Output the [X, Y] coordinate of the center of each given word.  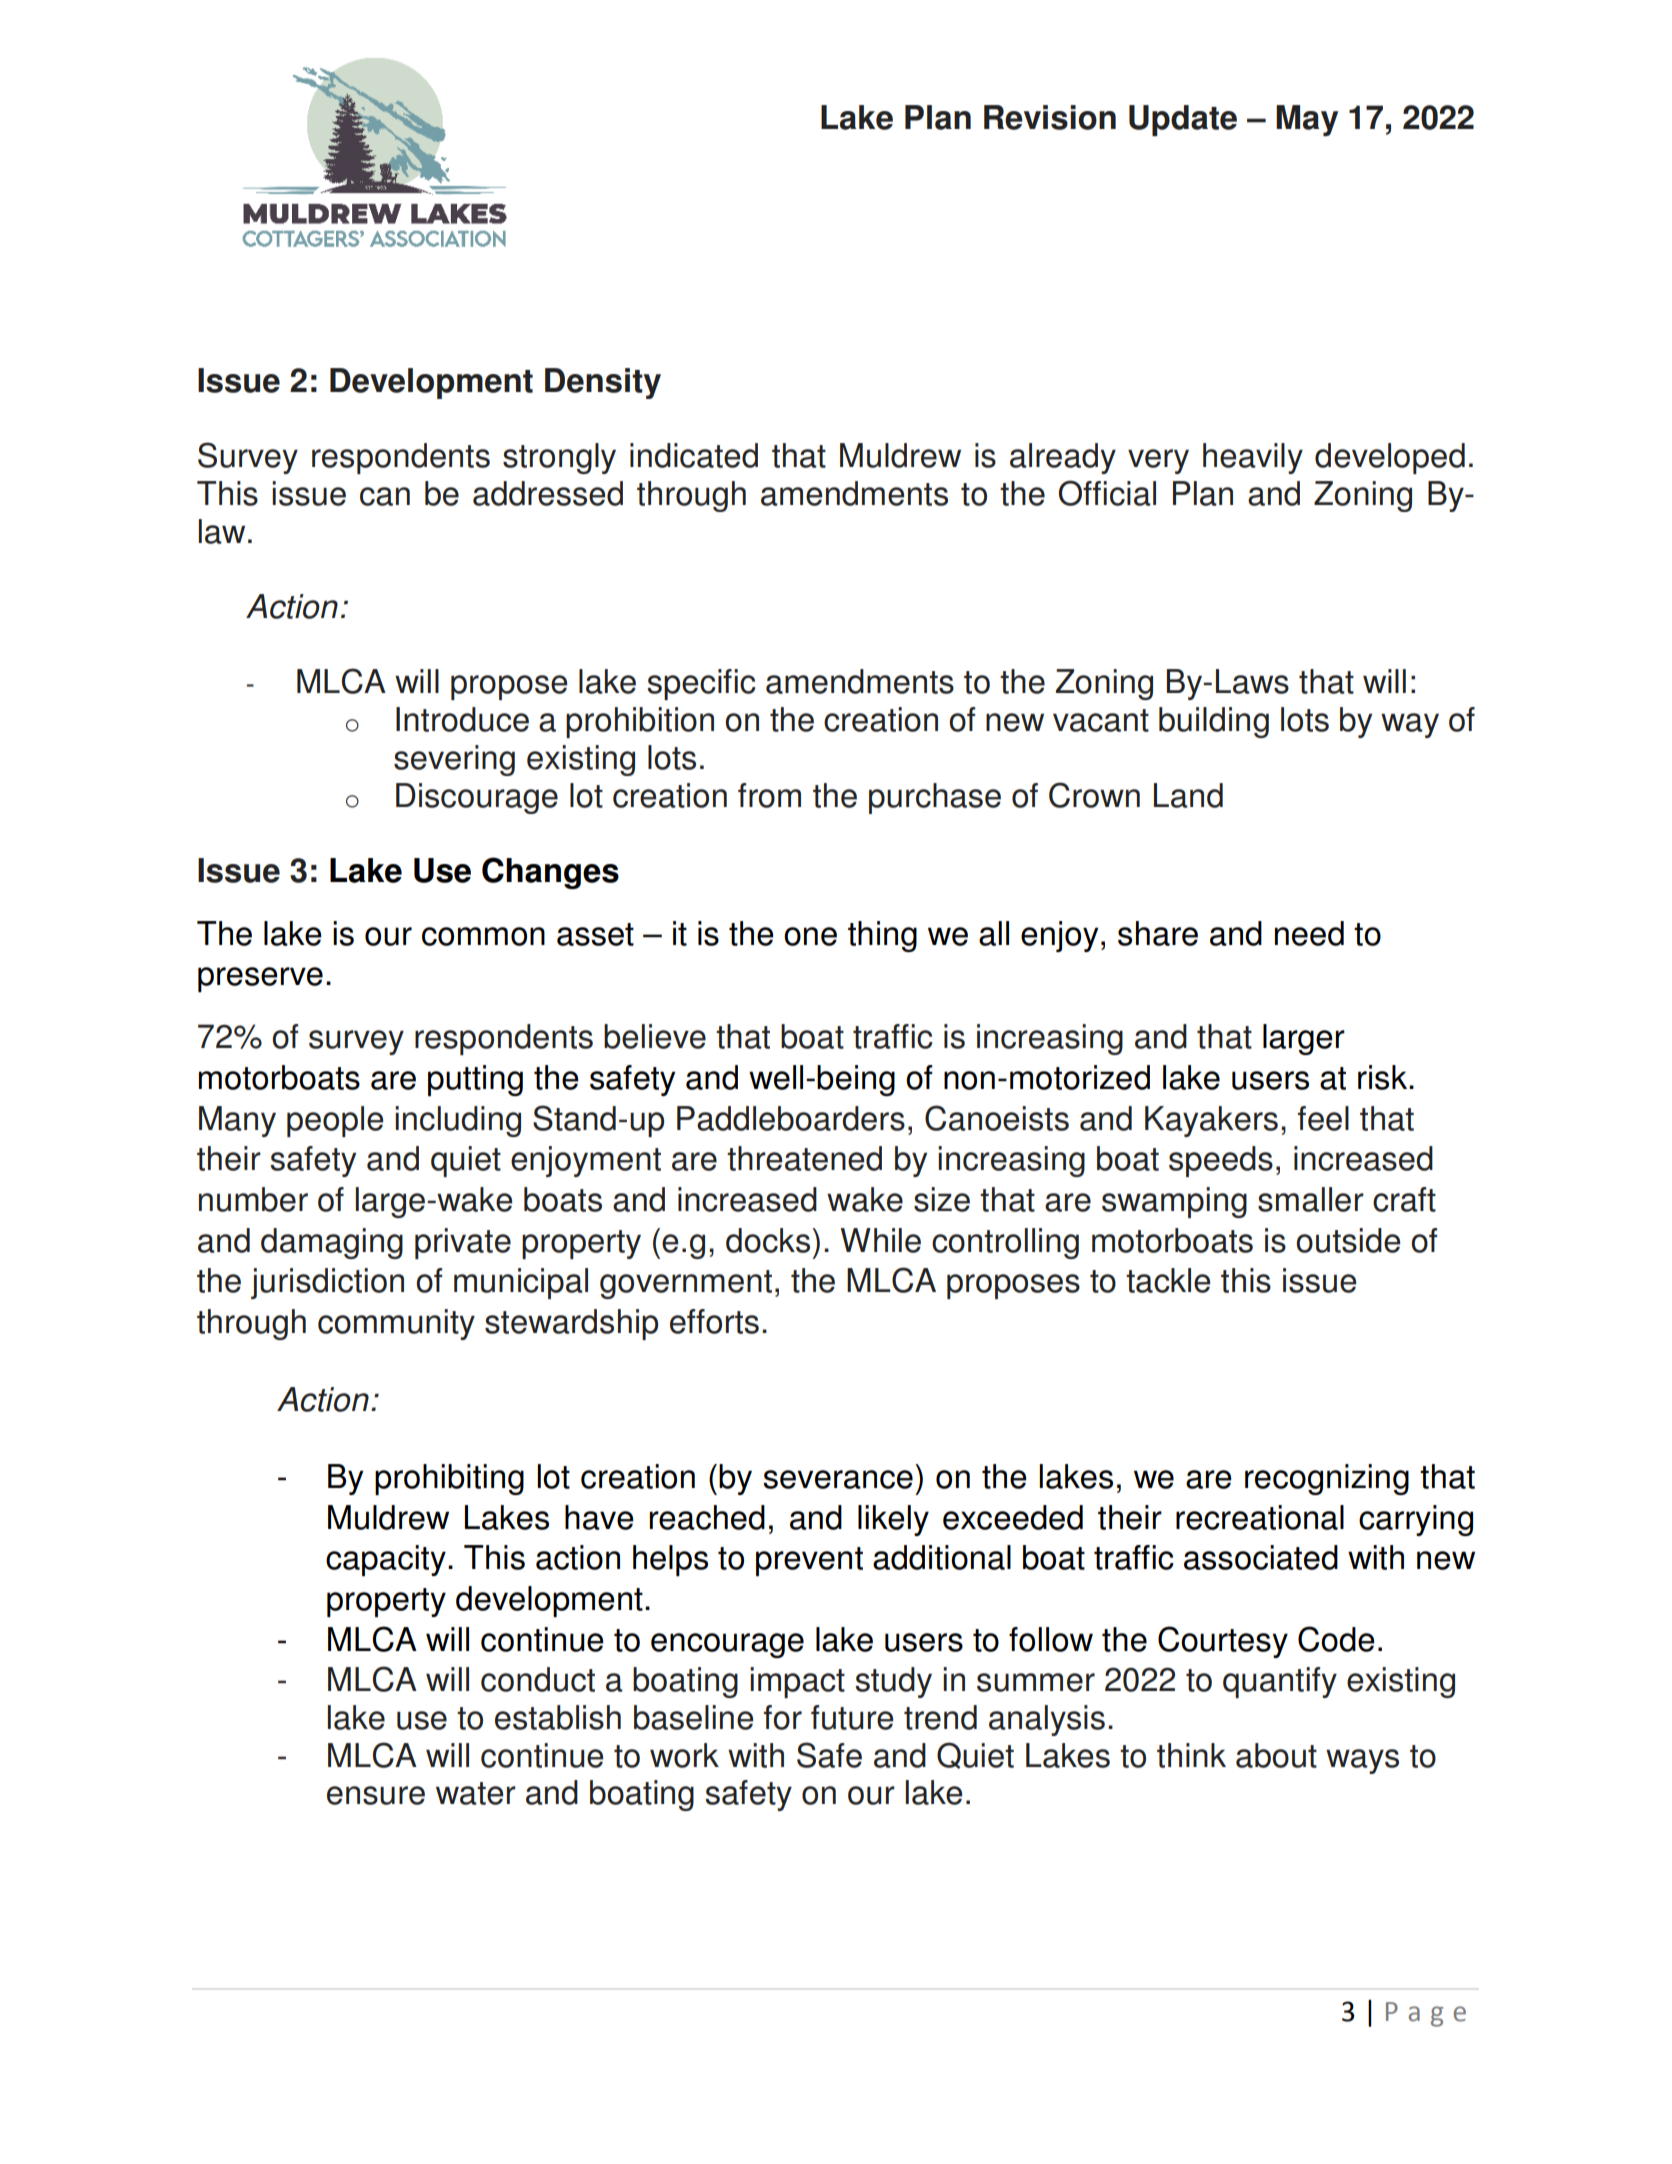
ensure [376, 1795]
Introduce [462, 719]
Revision [1050, 117]
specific [701, 684]
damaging [332, 1243]
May [1307, 120]
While [880, 1240]
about [1276, 1755]
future [852, 1717]
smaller [1311, 1199]
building [1214, 722]
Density [603, 383]
